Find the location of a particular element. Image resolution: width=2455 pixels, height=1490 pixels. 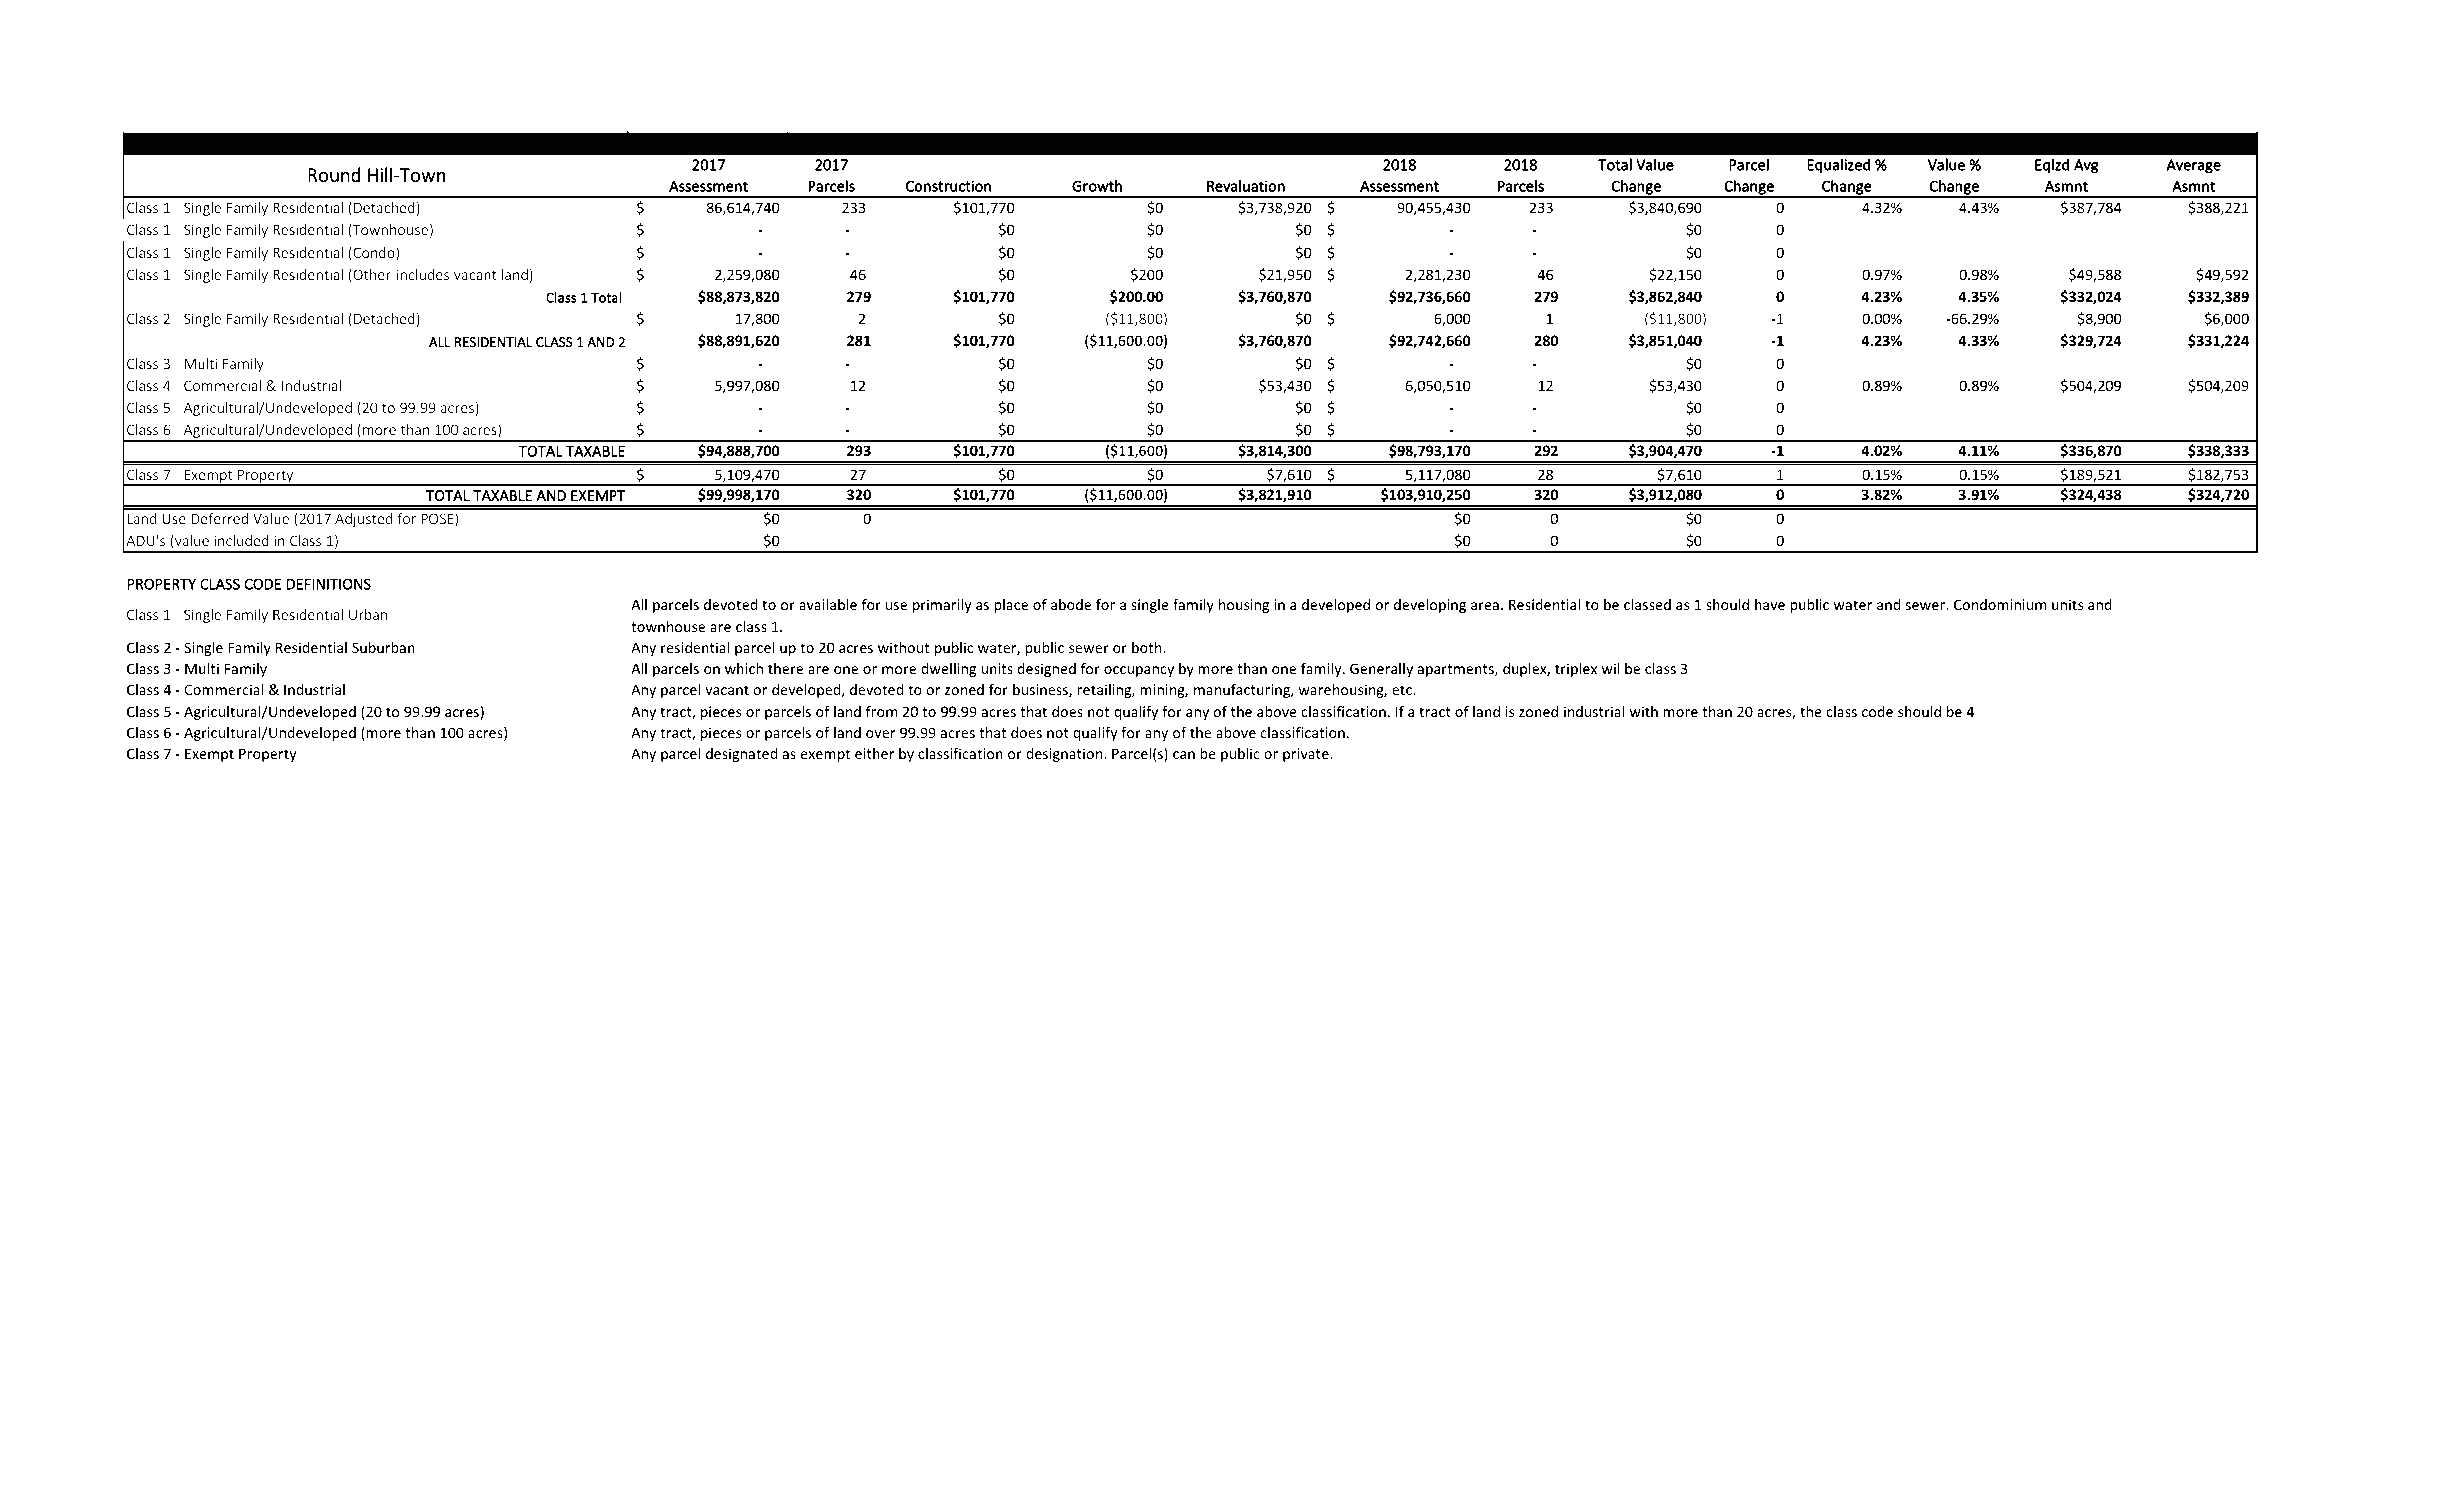

Equalized is located at coordinates (1839, 165).
